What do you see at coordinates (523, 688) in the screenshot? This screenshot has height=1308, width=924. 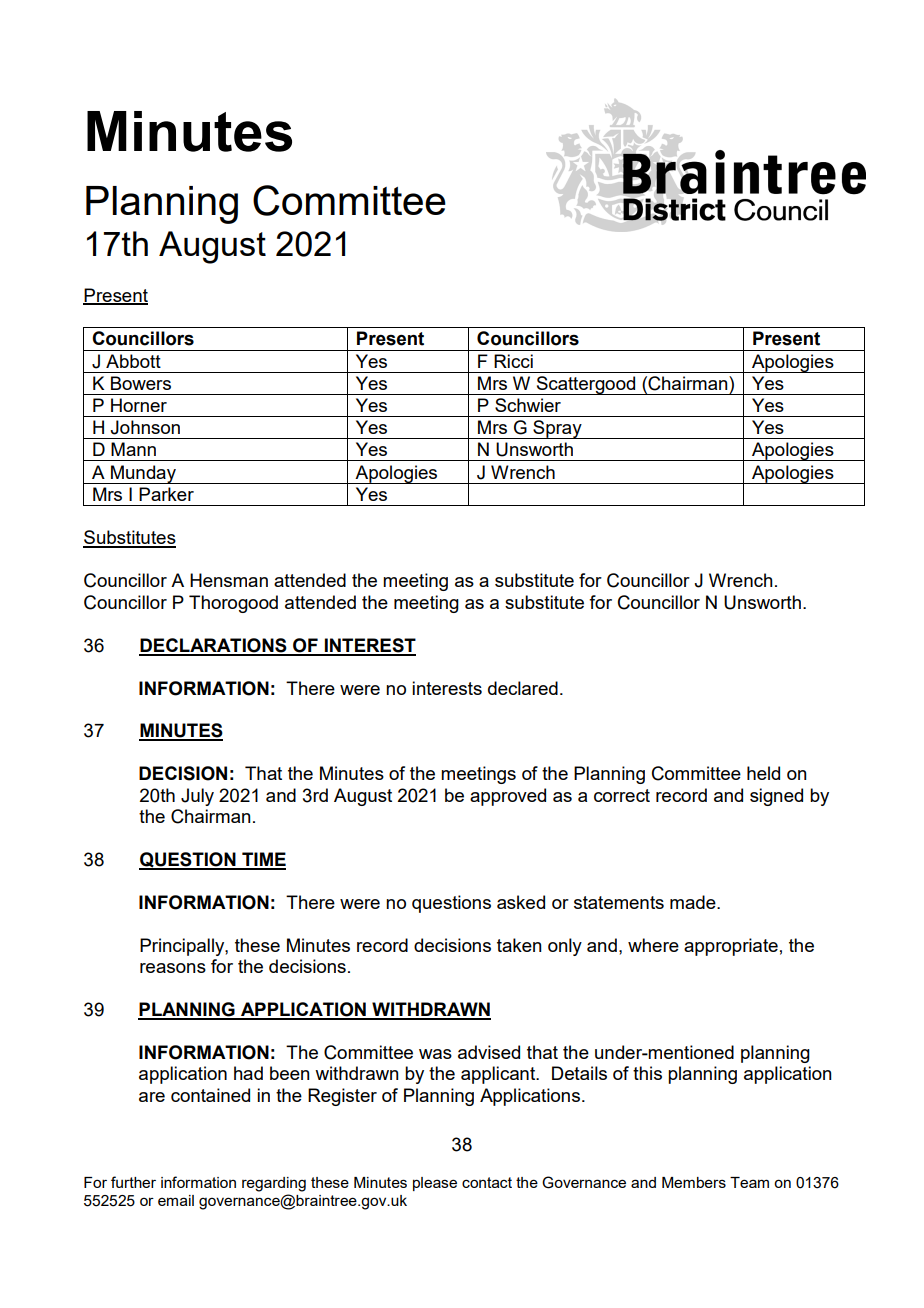 I see `declared` at bounding box center [523, 688].
